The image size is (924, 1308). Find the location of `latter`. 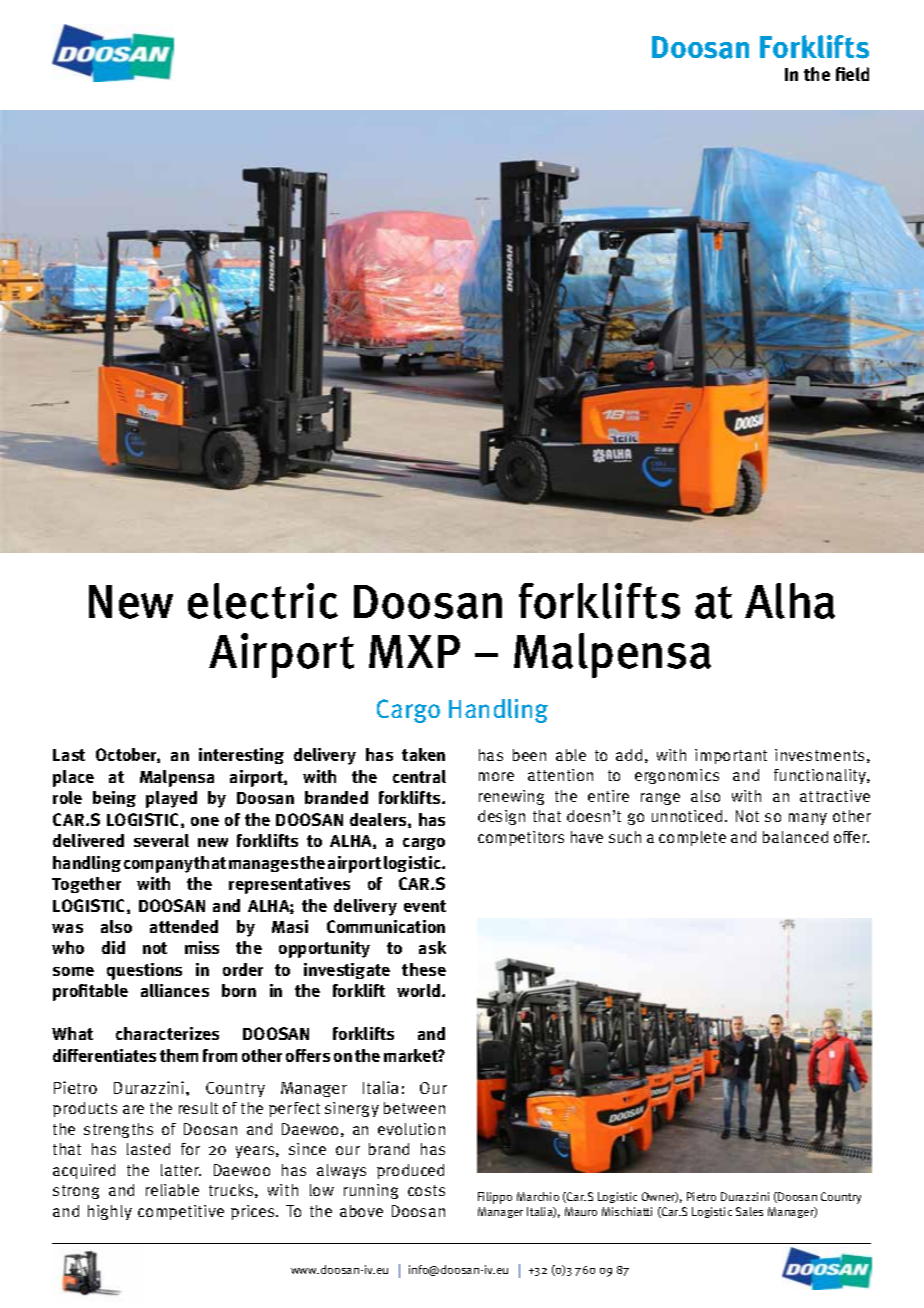

latter is located at coordinates (181, 1170).
